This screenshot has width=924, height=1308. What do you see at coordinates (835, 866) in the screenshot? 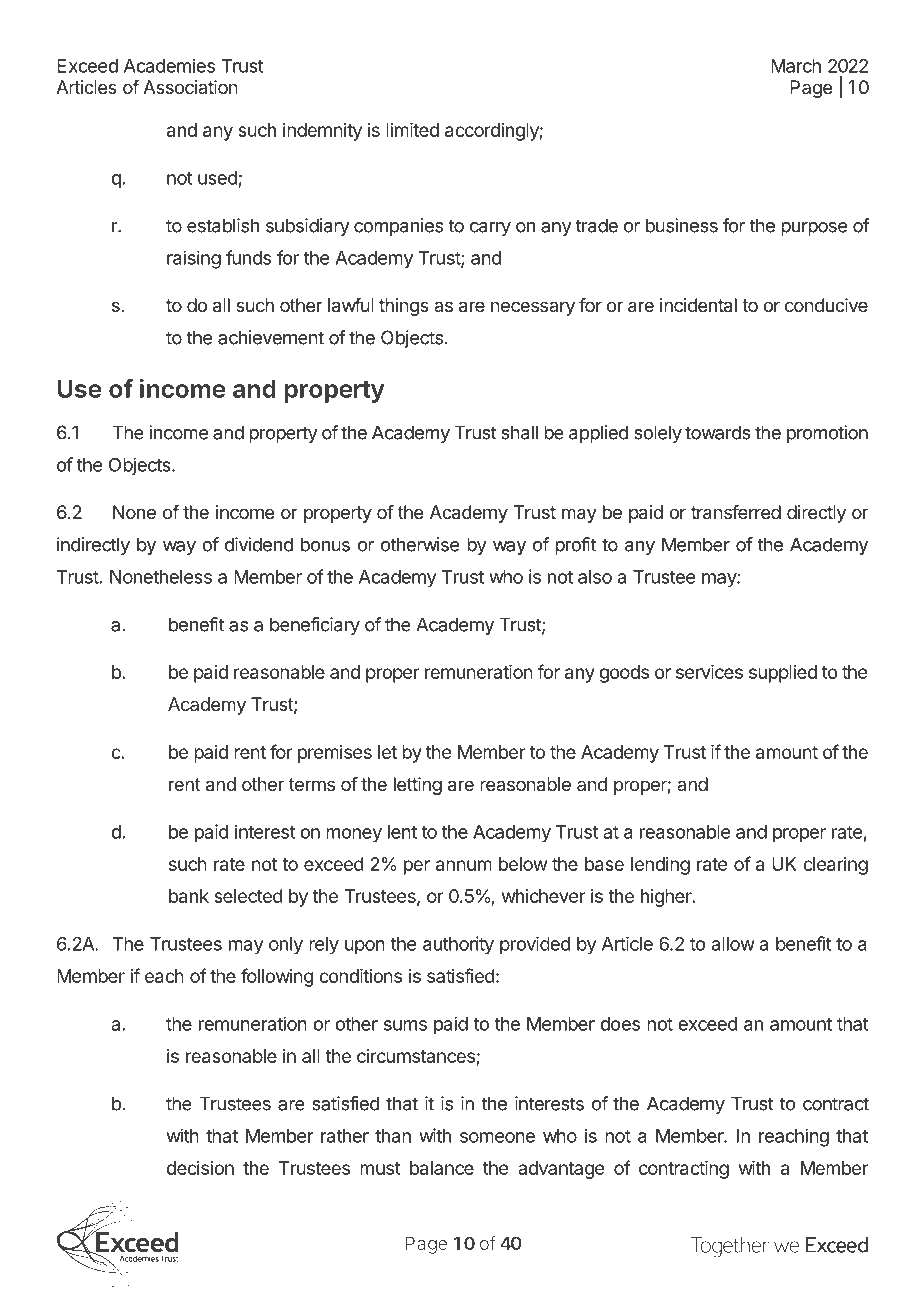
I see `clearing` at bounding box center [835, 866].
